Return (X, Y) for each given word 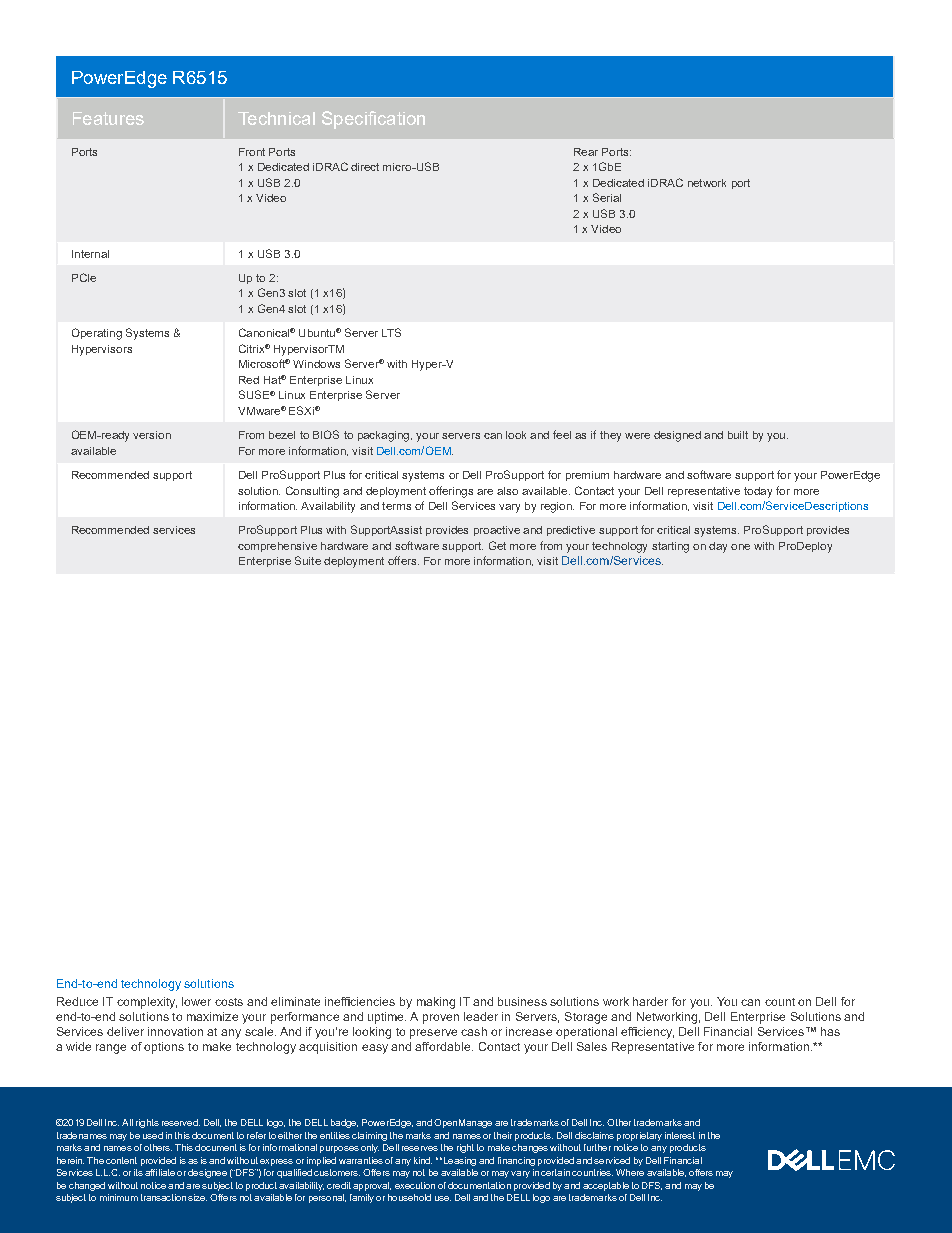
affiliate (160, 1172)
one (740, 547)
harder (650, 1001)
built (738, 435)
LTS (391, 332)
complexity (147, 1003)
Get (497, 545)
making (436, 1003)
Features (108, 118)
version (152, 435)
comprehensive (277, 547)
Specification (373, 120)
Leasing (458, 1161)
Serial (607, 197)
